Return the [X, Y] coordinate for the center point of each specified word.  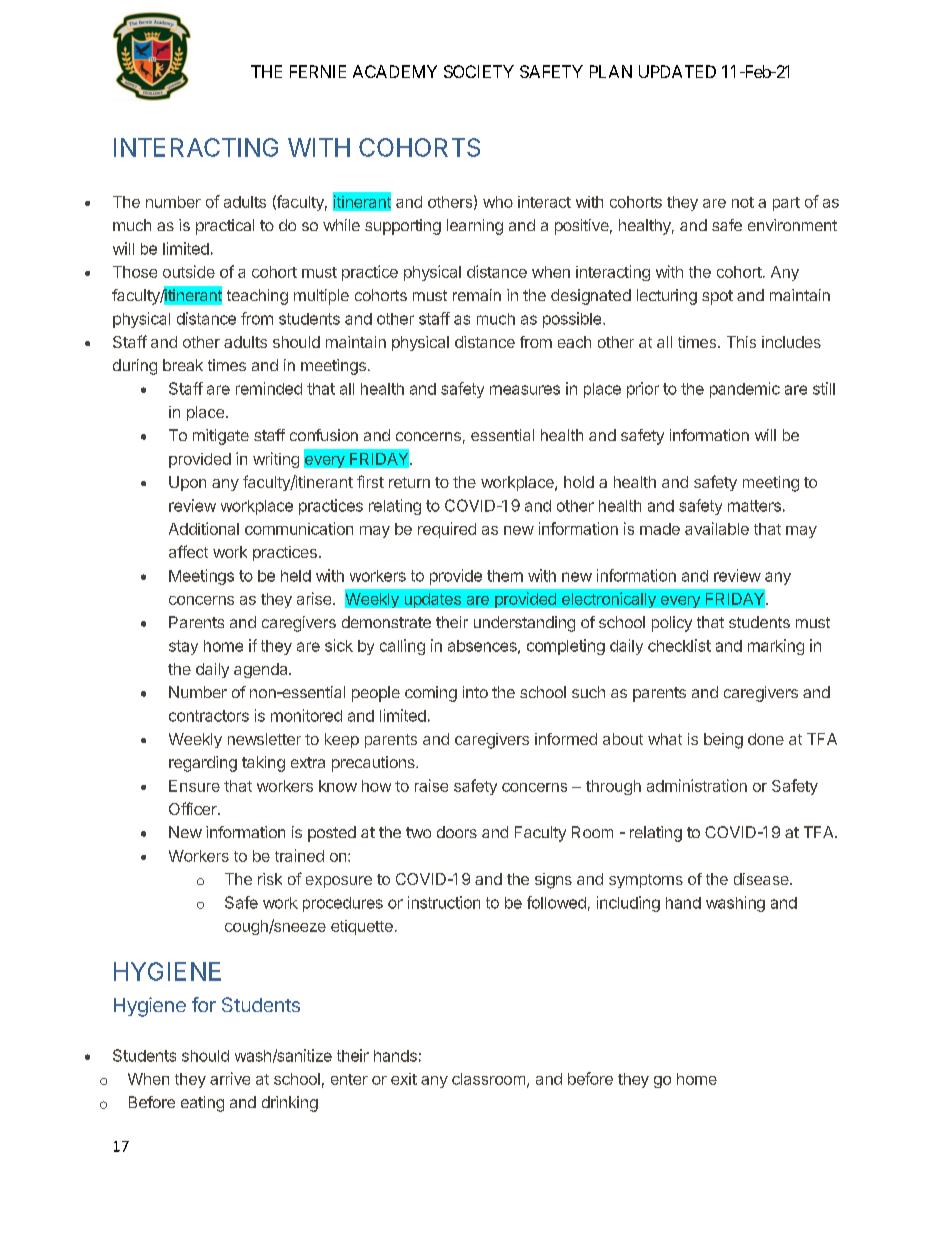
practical [225, 227]
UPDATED [677, 71]
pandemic [745, 390]
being [723, 741]
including [628, 904]
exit [404, 1079]
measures [525, 390]
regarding [203, 764]
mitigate [221, 437]
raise [431, 785]
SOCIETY [479, 71]
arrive [230, 1078]
